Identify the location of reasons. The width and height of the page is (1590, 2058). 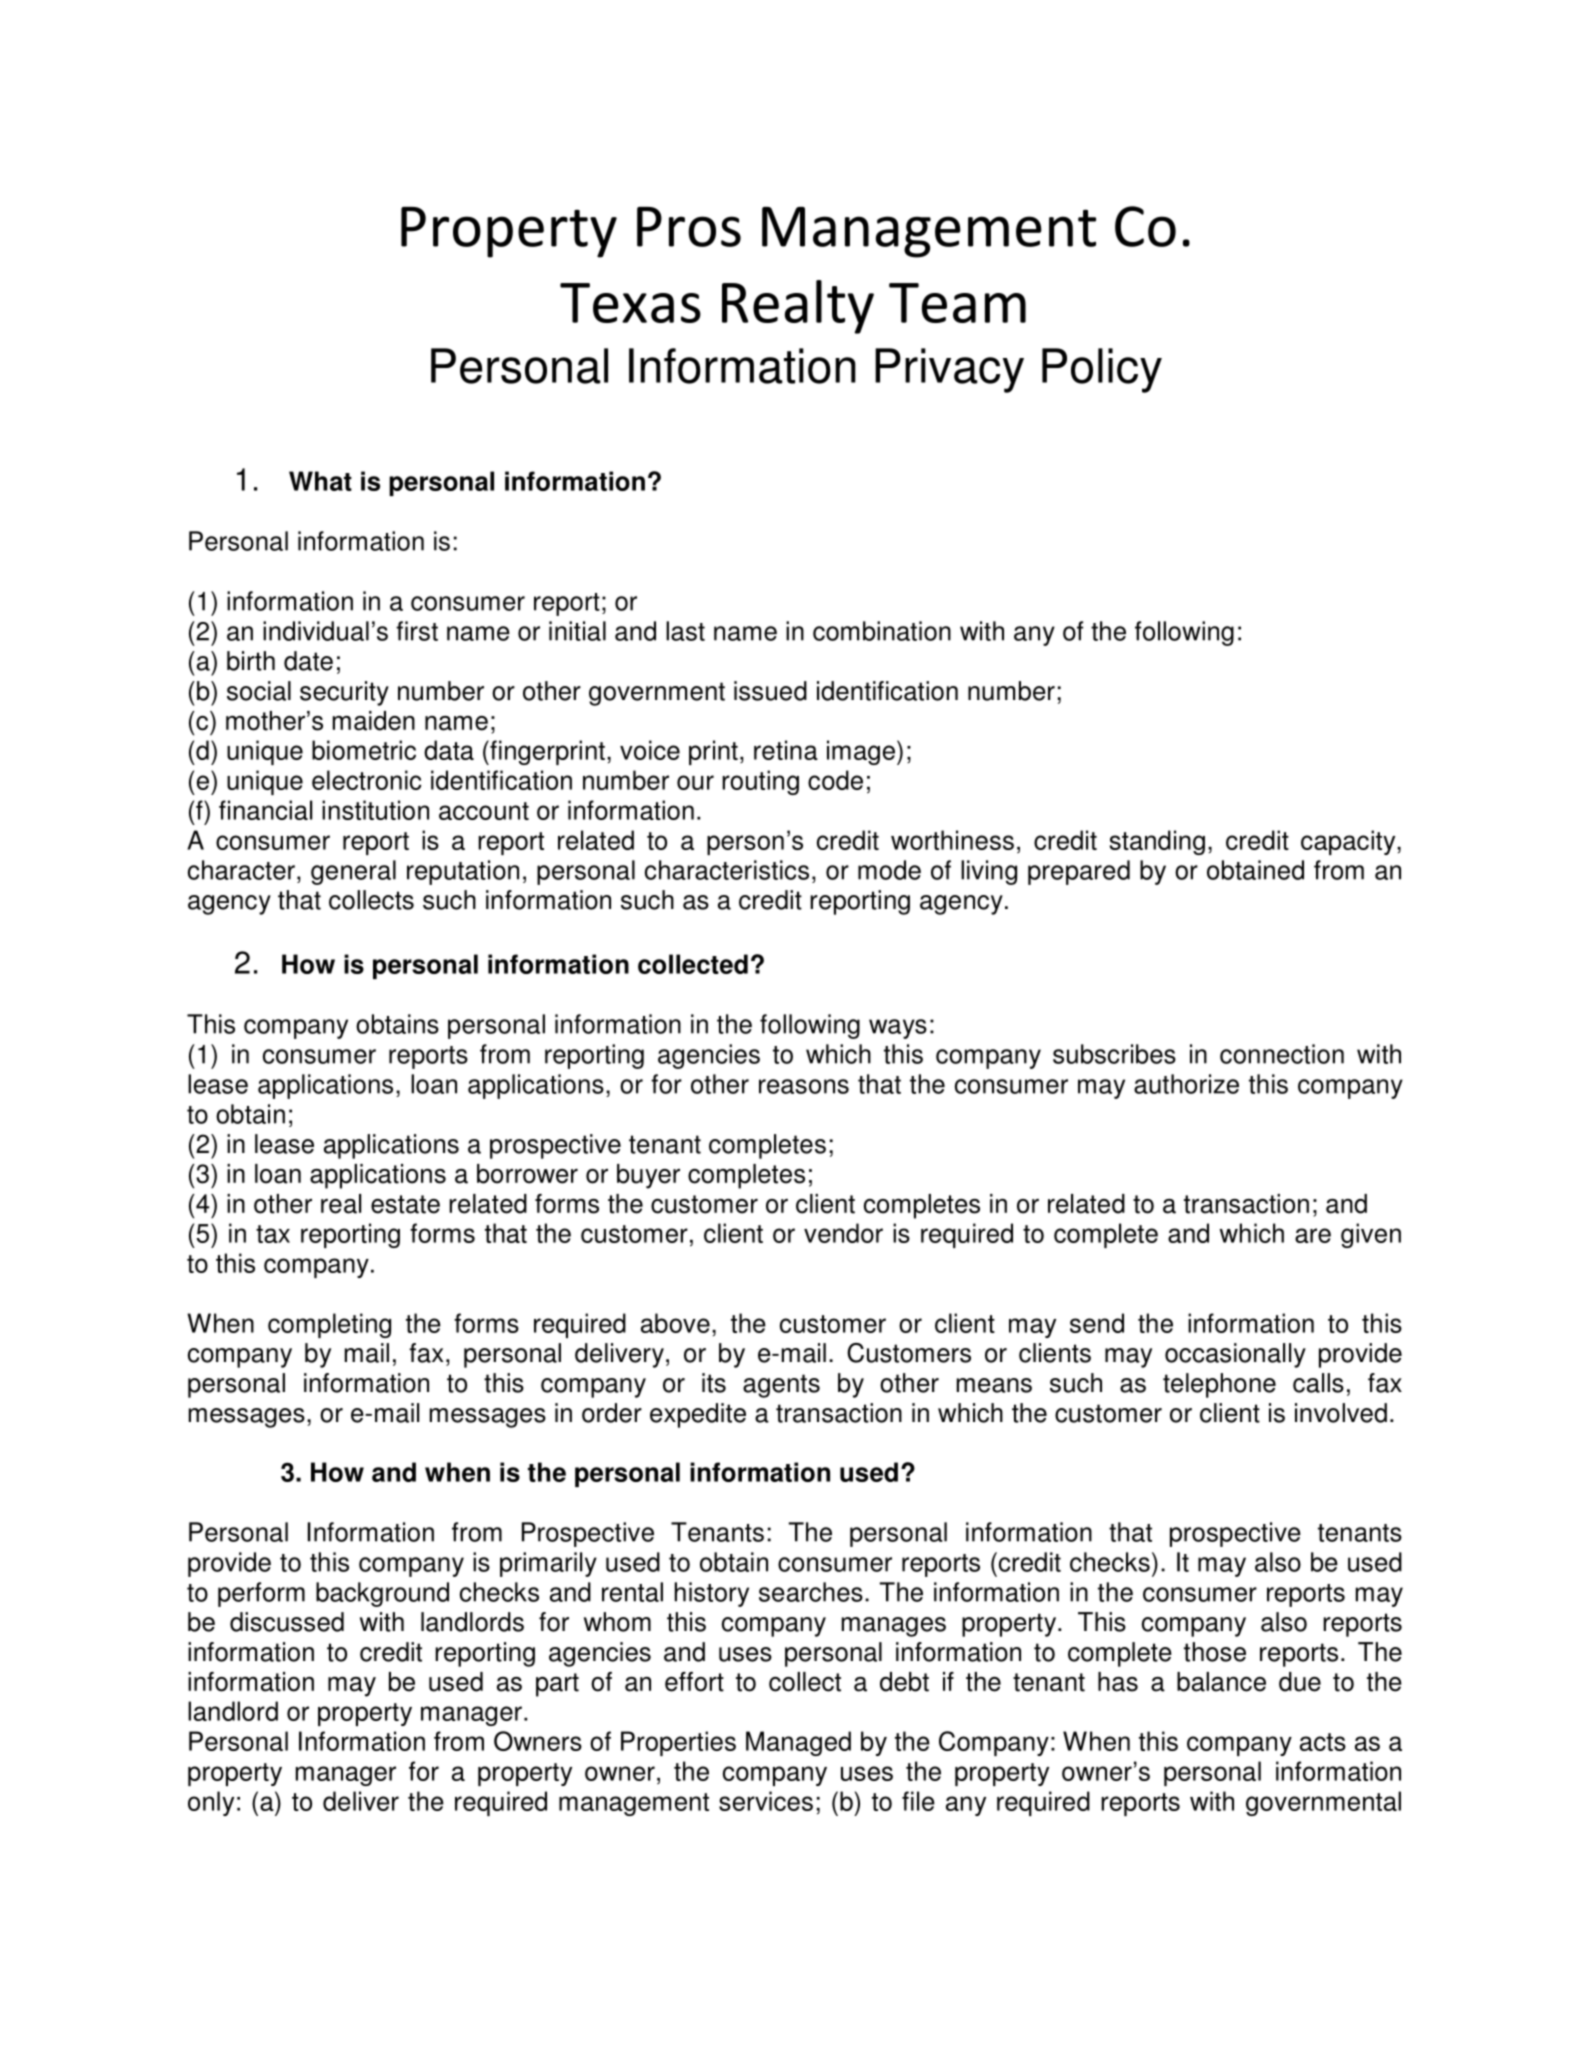
(804, 1086).
